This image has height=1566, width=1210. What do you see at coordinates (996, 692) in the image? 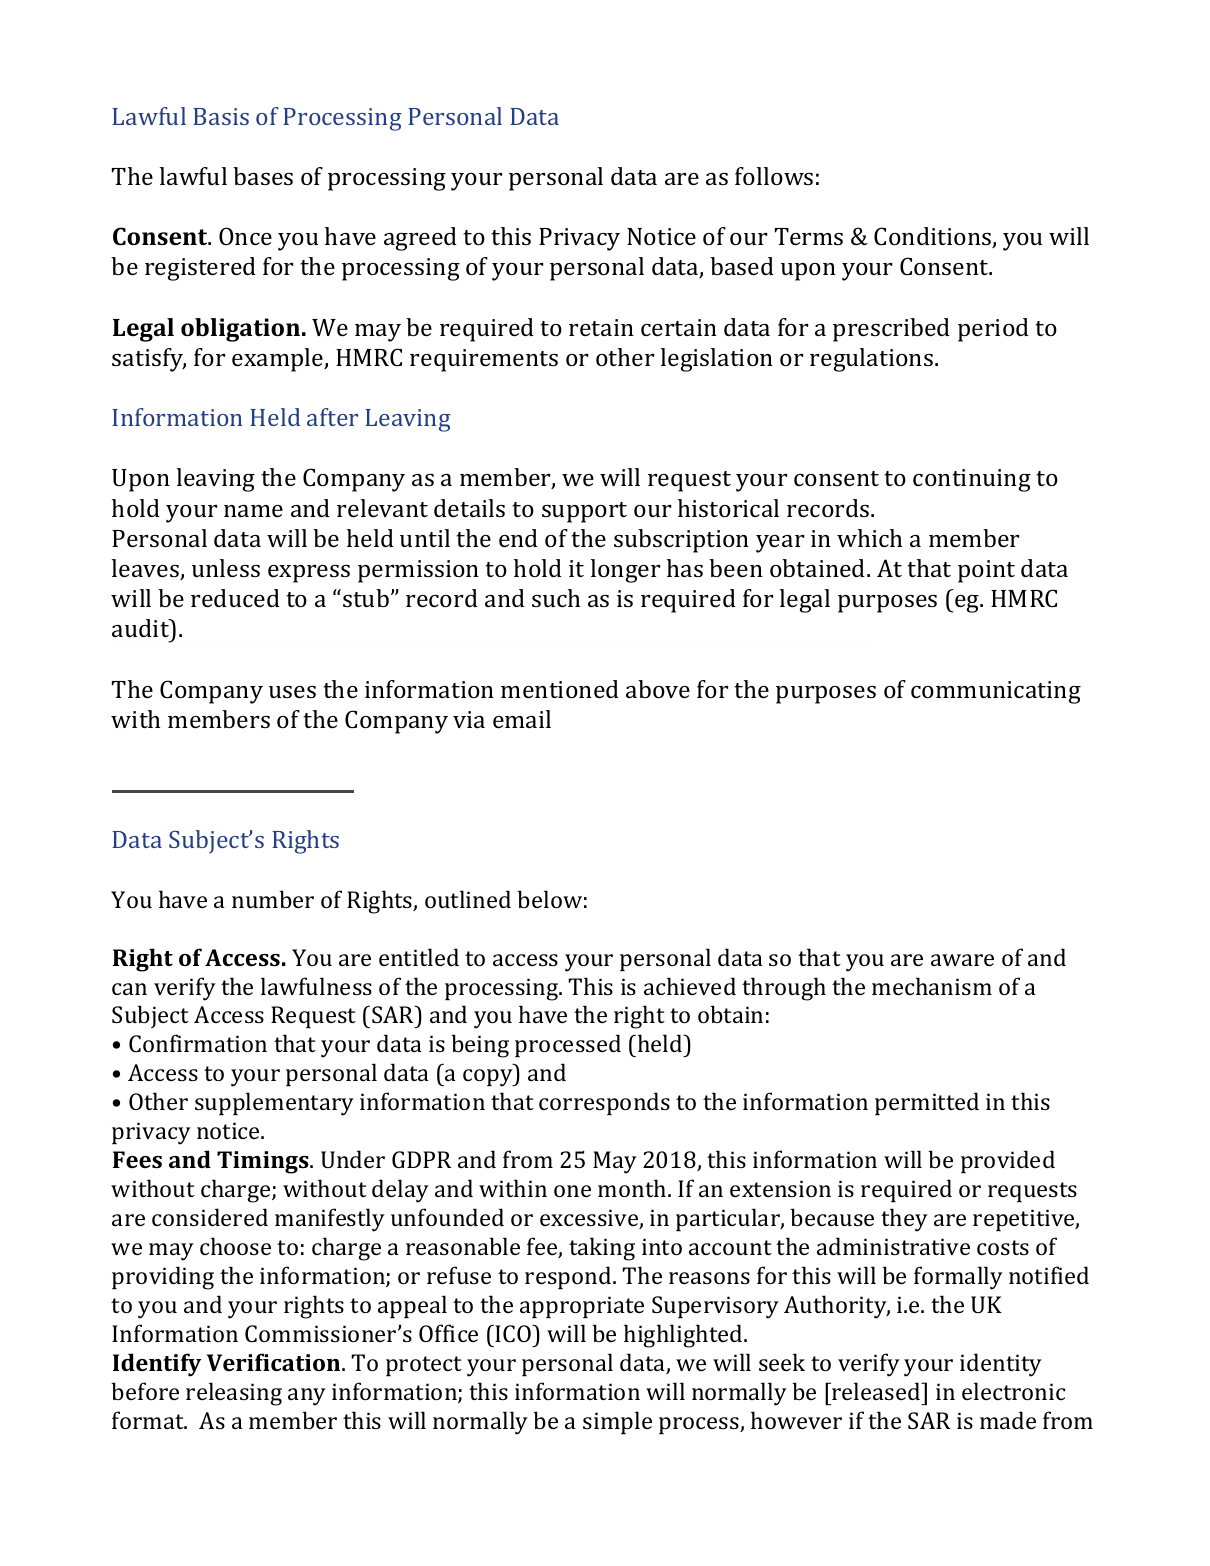
I see `communicating` at bounding box center [996, 692].
